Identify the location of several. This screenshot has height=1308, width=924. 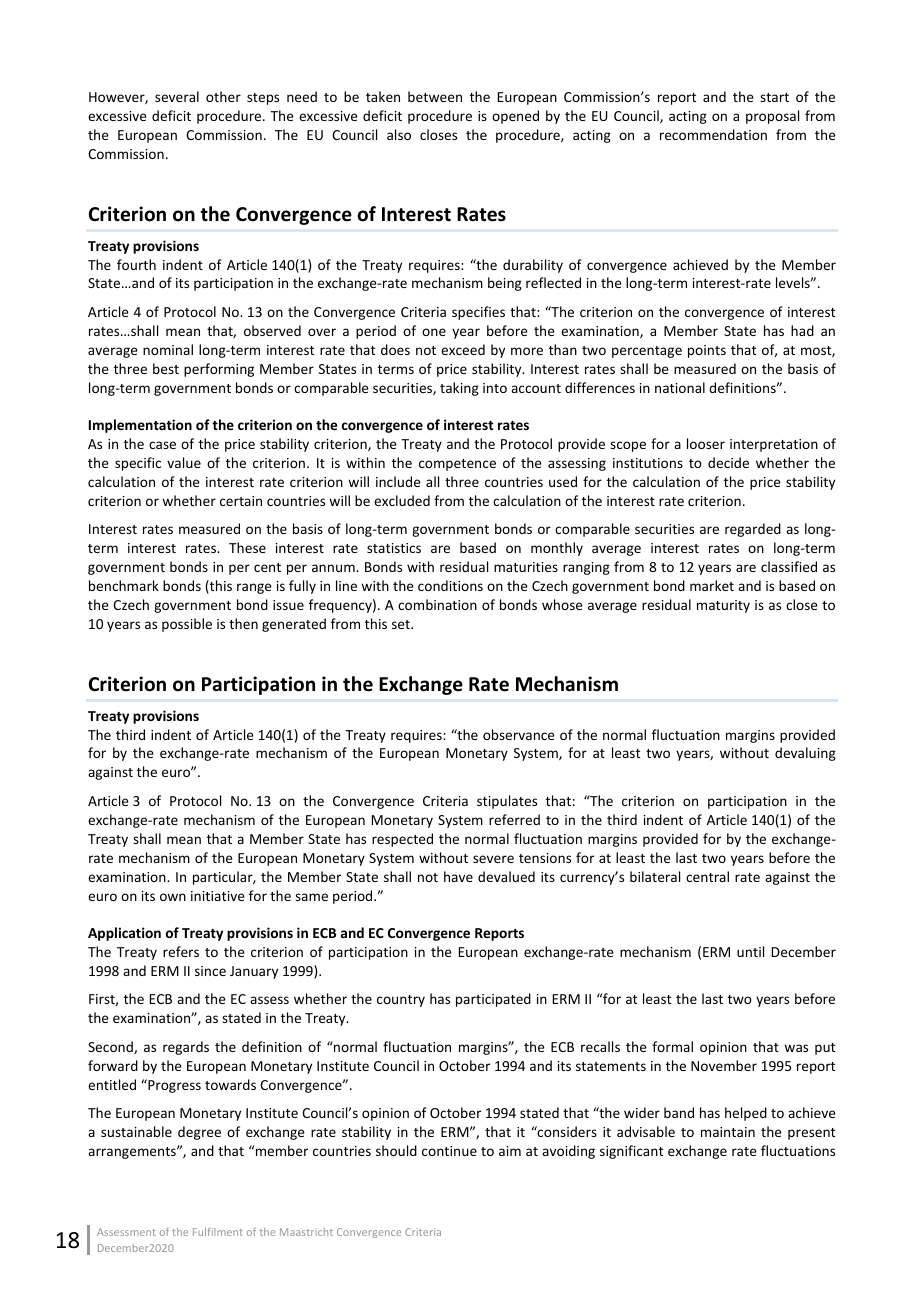
(177, 96).
